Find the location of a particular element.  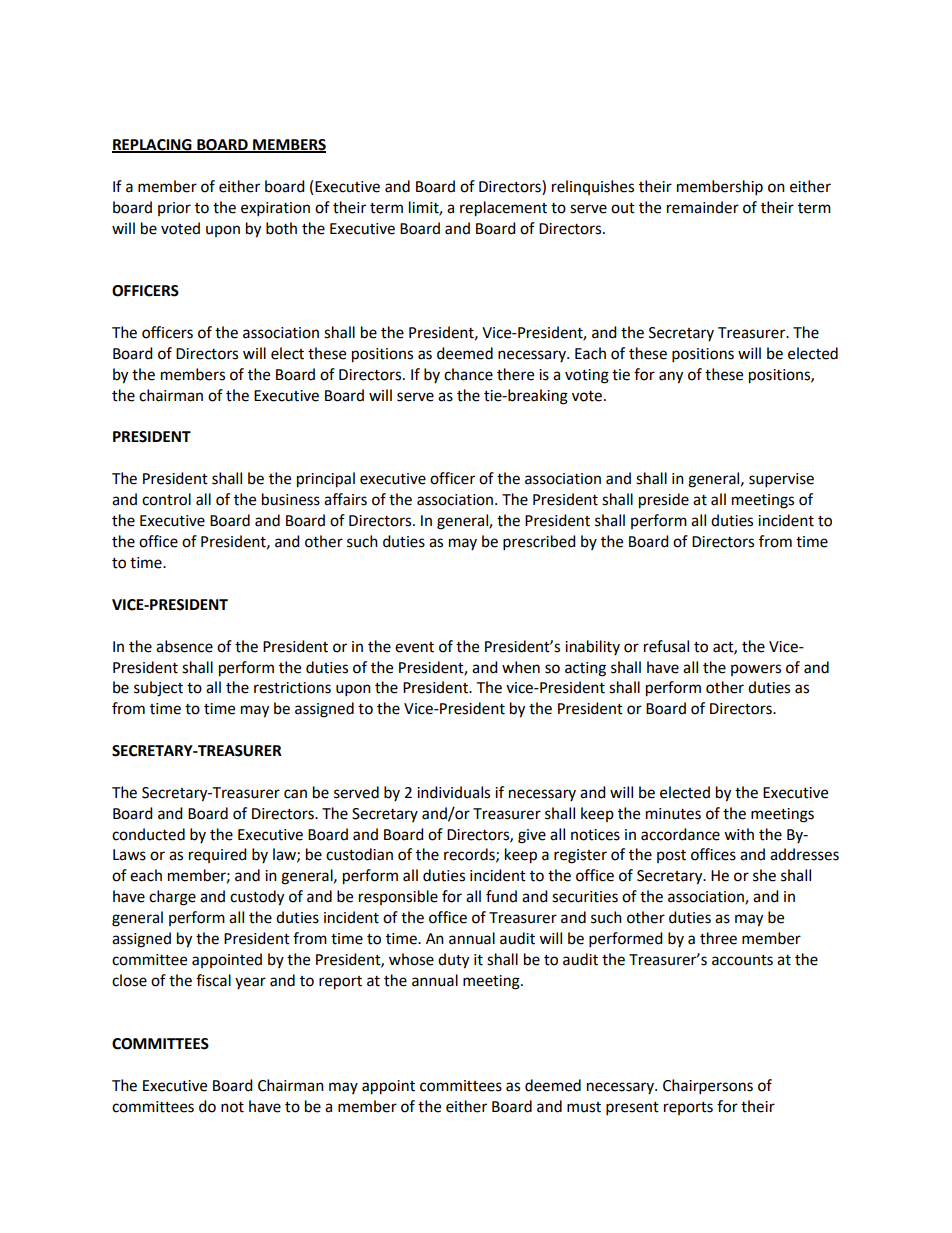

any is located at coordinates (671, 377).
